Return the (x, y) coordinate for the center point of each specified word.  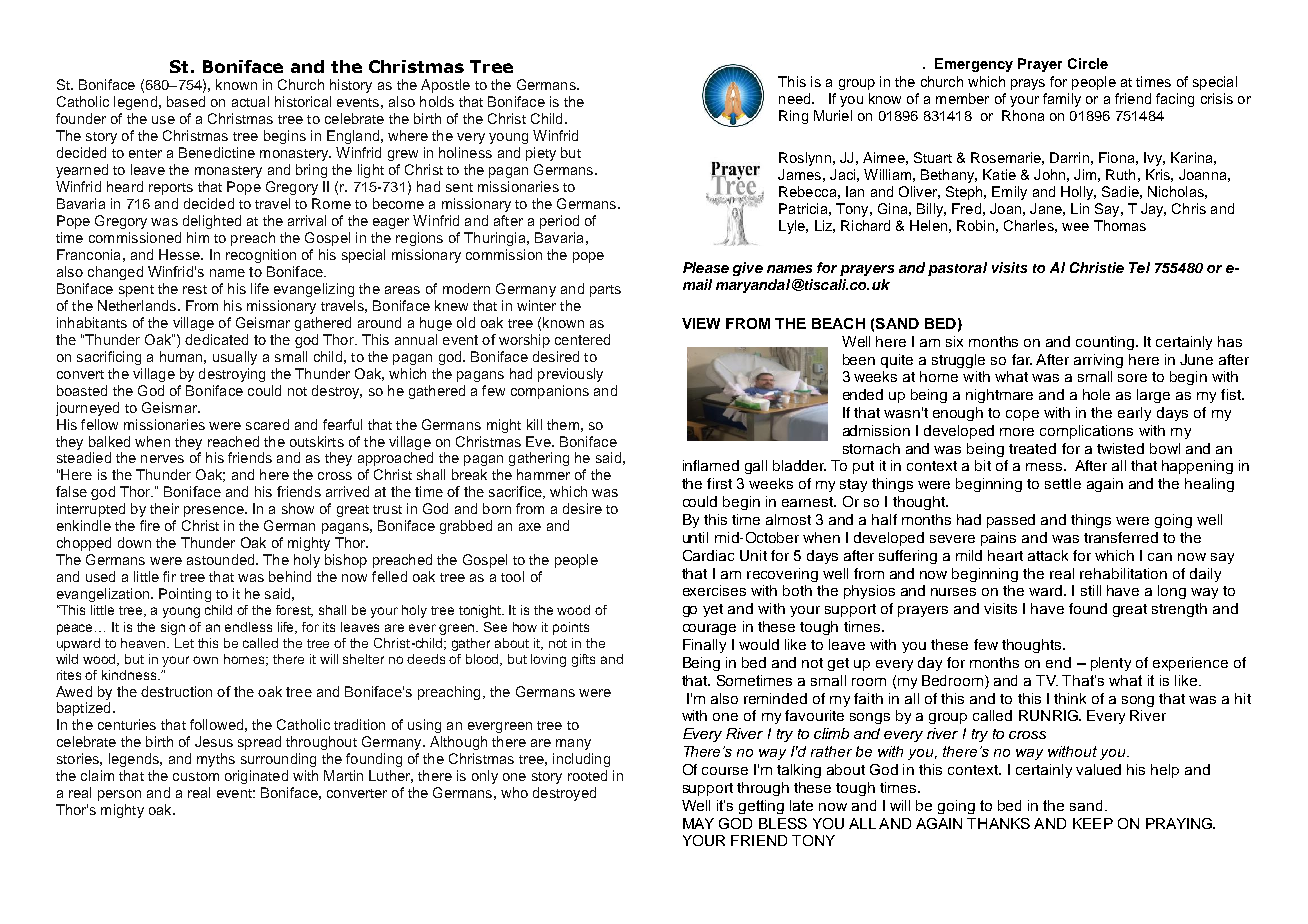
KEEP (1093, 823)
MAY (698, 823)
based (186, 101)
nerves (162, 459)
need (796, 98)
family (1062, 100)
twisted (1120, 448)
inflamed (711, 465)
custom (196, 776)
